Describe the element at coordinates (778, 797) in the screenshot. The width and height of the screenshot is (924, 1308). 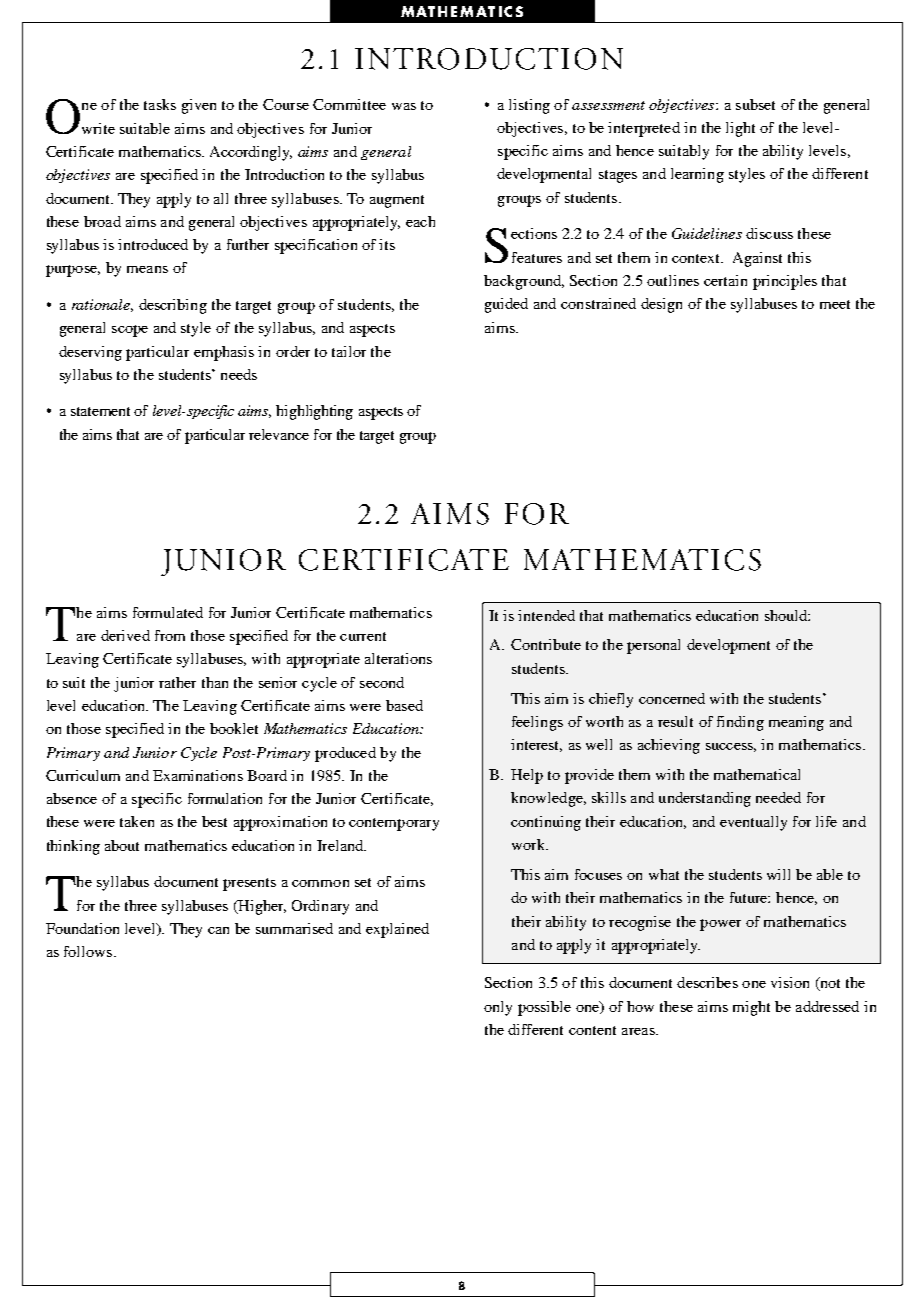
I see `needed` at that location.
